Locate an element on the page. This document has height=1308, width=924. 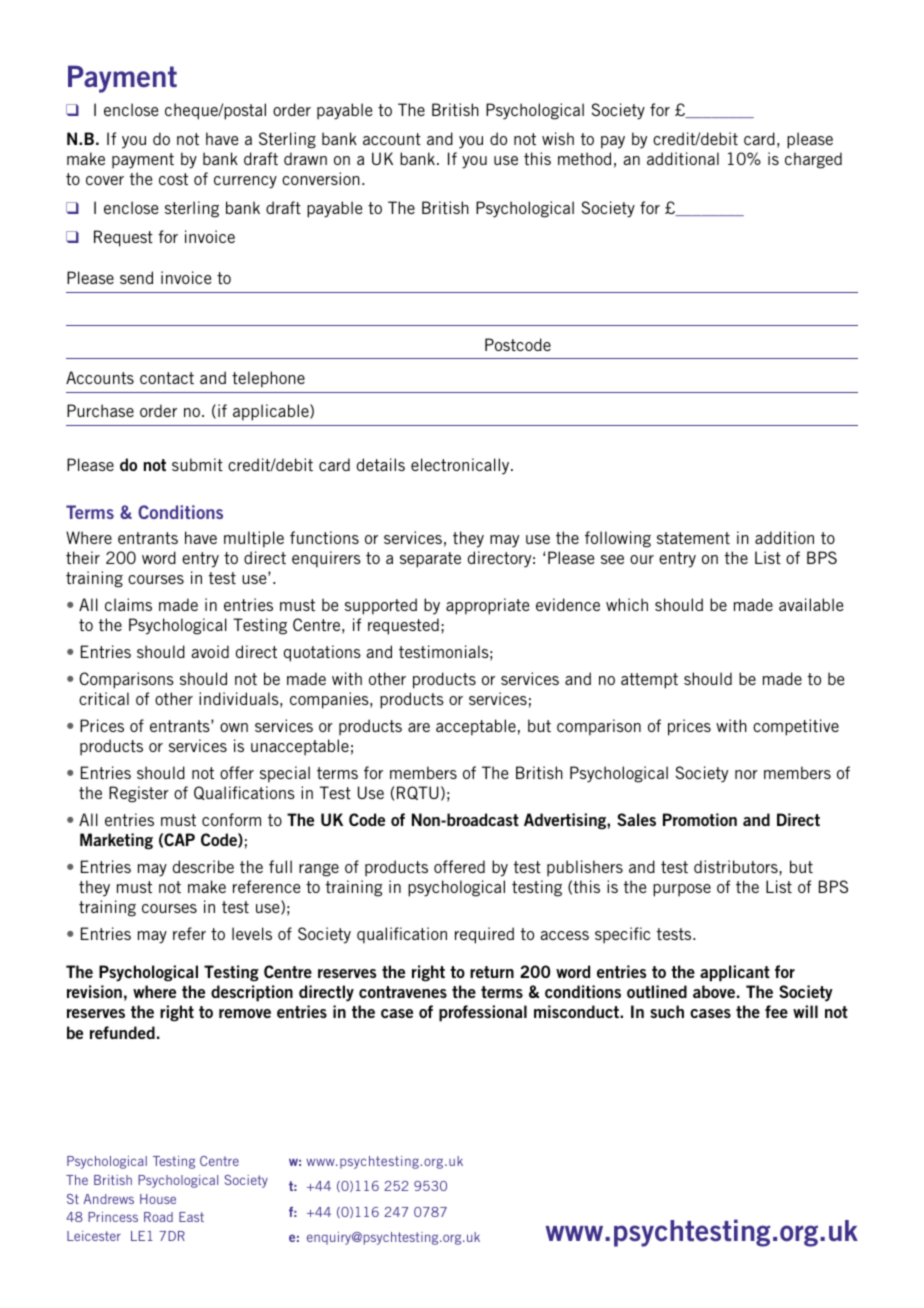
distributors is located at coordinates (737, 866).
